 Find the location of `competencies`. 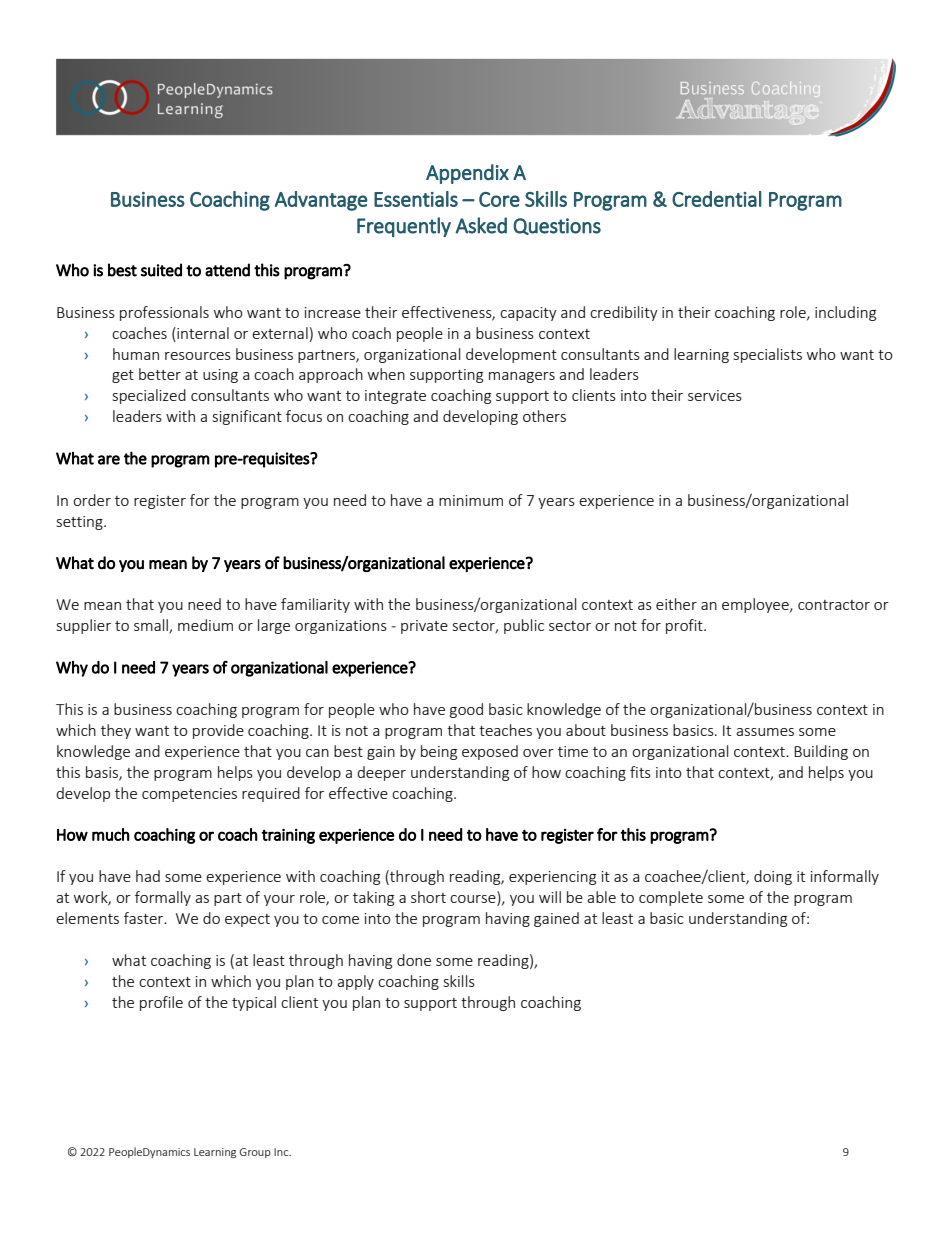

competencies is located at coordinates (189, 795).
